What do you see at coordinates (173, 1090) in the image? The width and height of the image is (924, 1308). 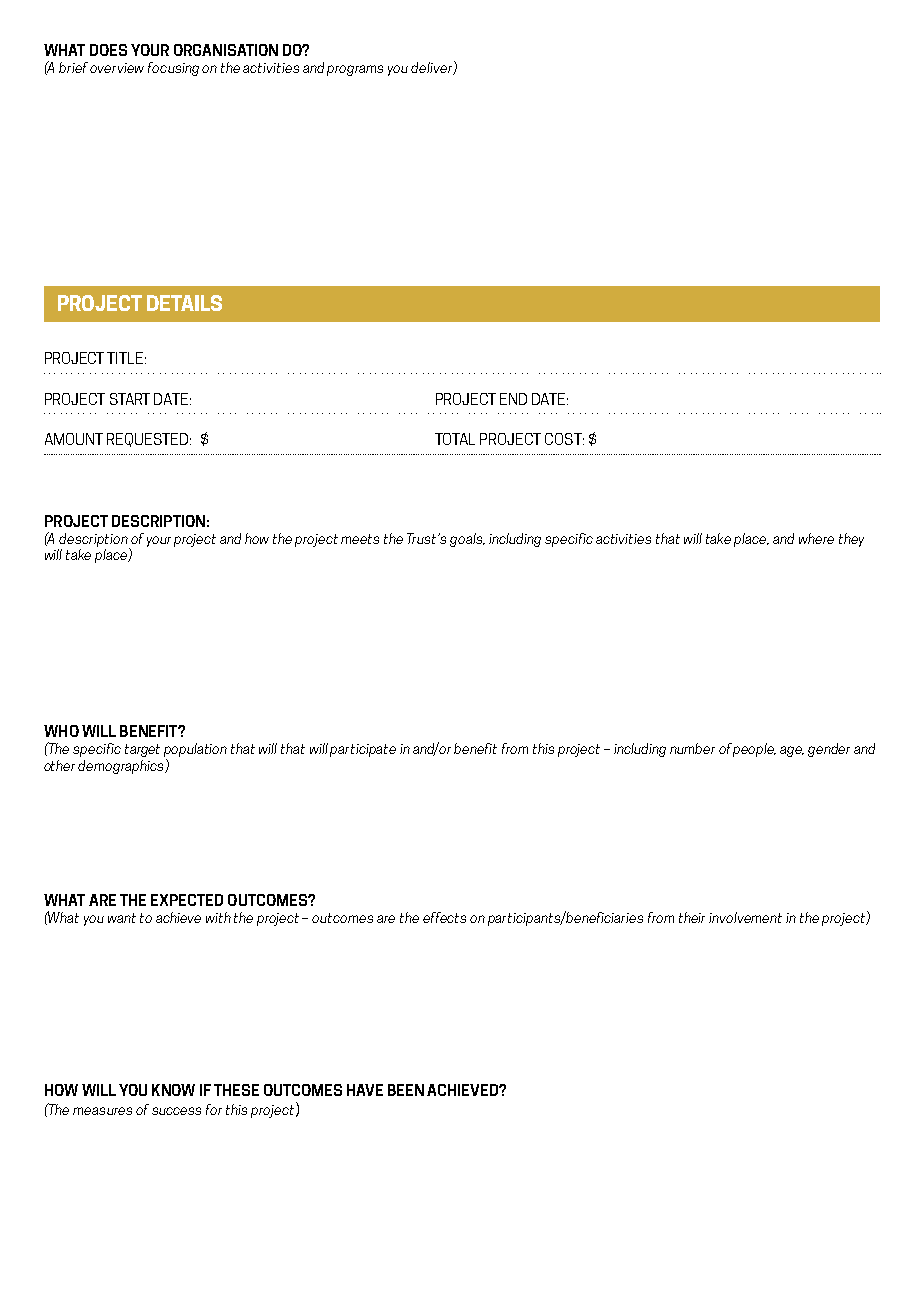 I see `KNOW` at bounding box center [173, 1090].
